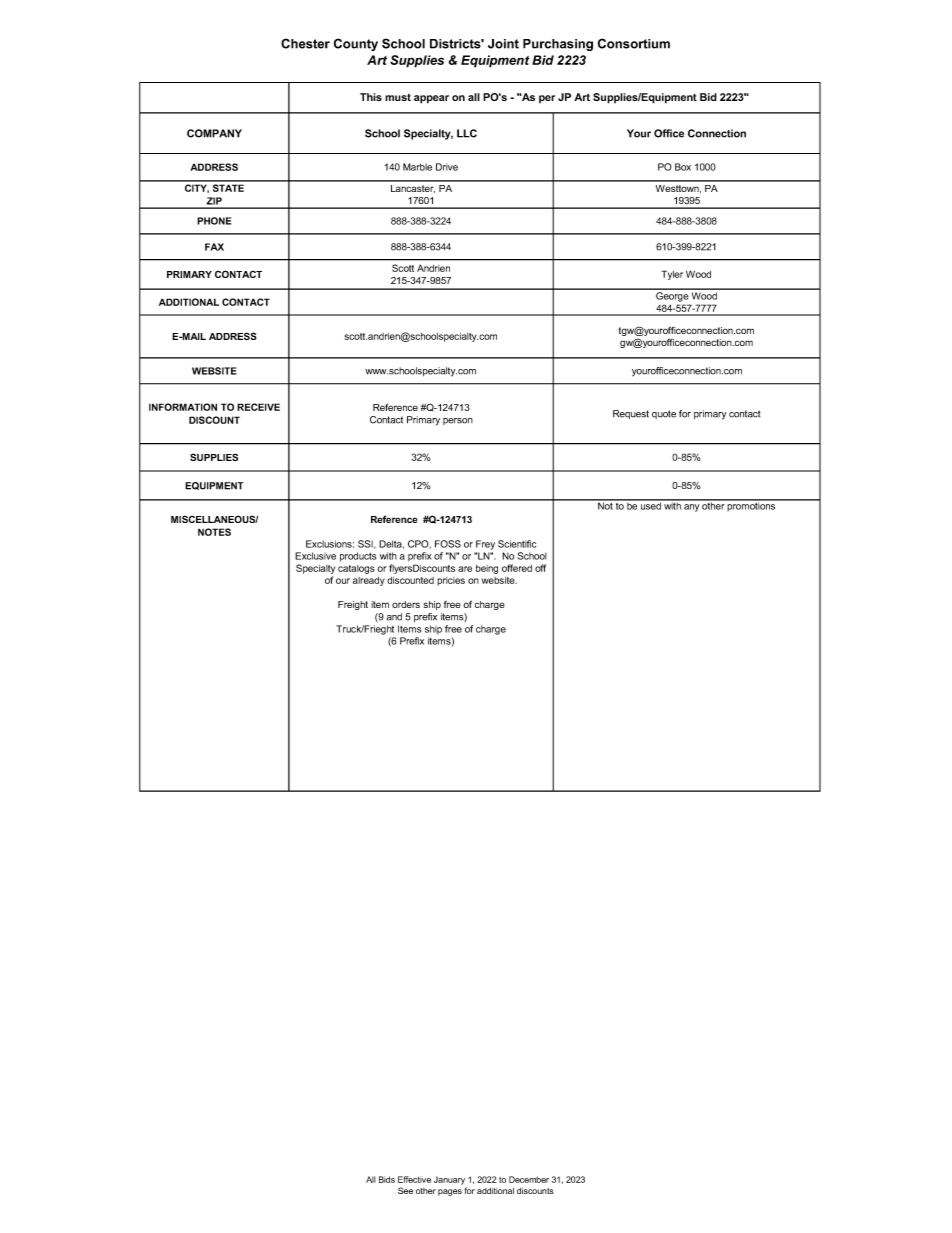  Describe the element at coordinates (449, 1180) in the image. I see `January` at that location.
